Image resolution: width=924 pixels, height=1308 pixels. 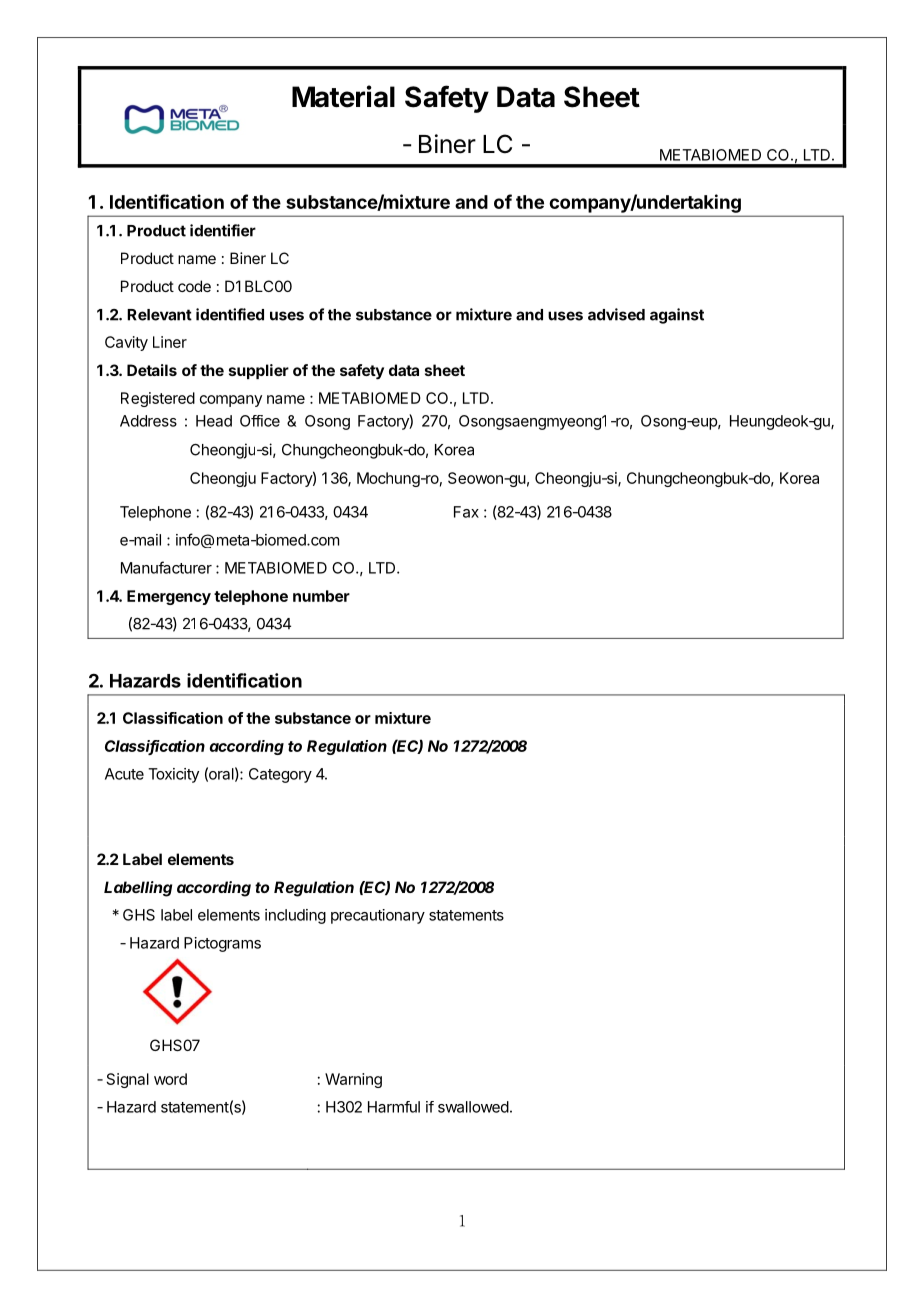 I want to click on identifier, so click(x=223, y=230).
